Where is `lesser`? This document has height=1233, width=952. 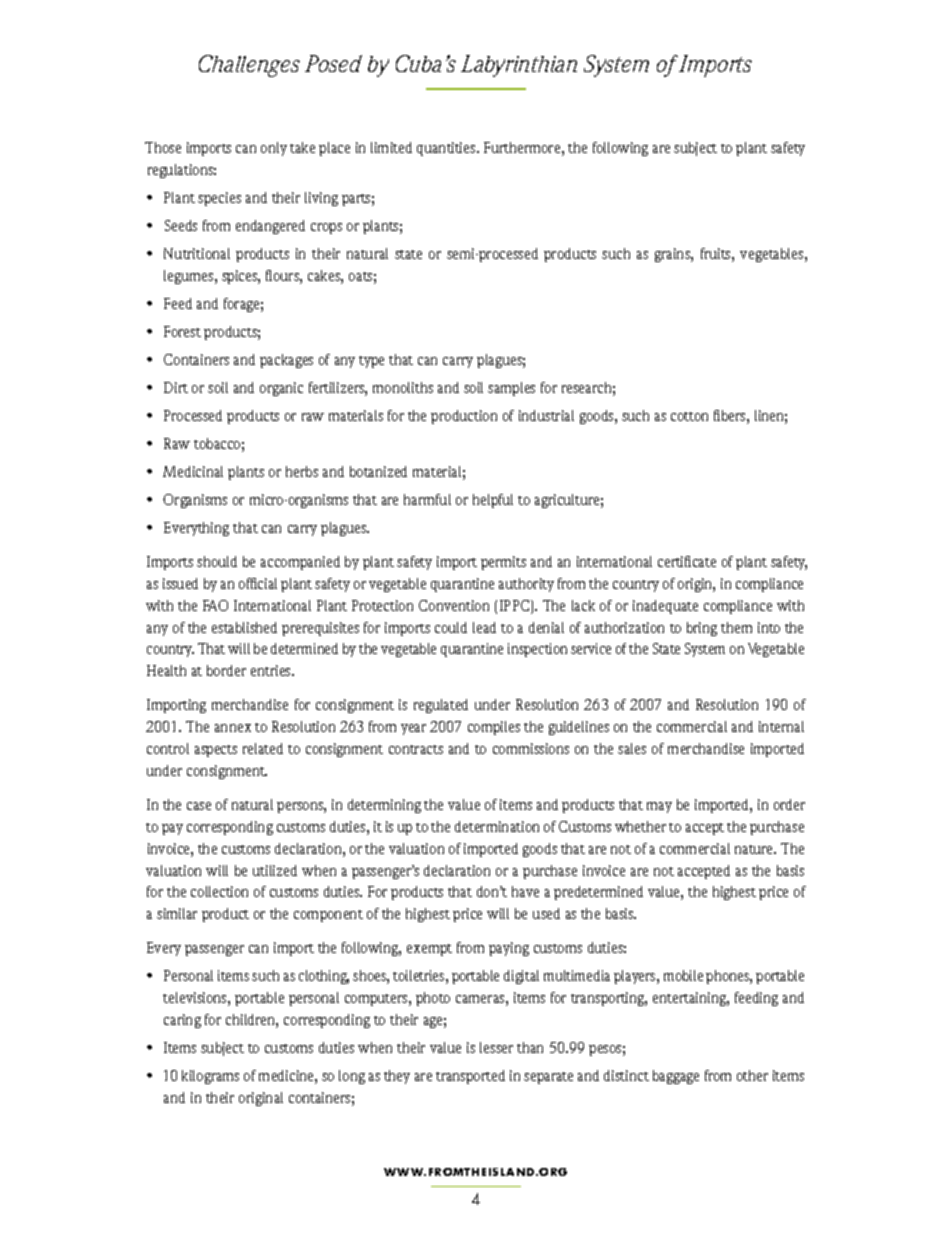
lesser is located at coordinates (496, 1047).
